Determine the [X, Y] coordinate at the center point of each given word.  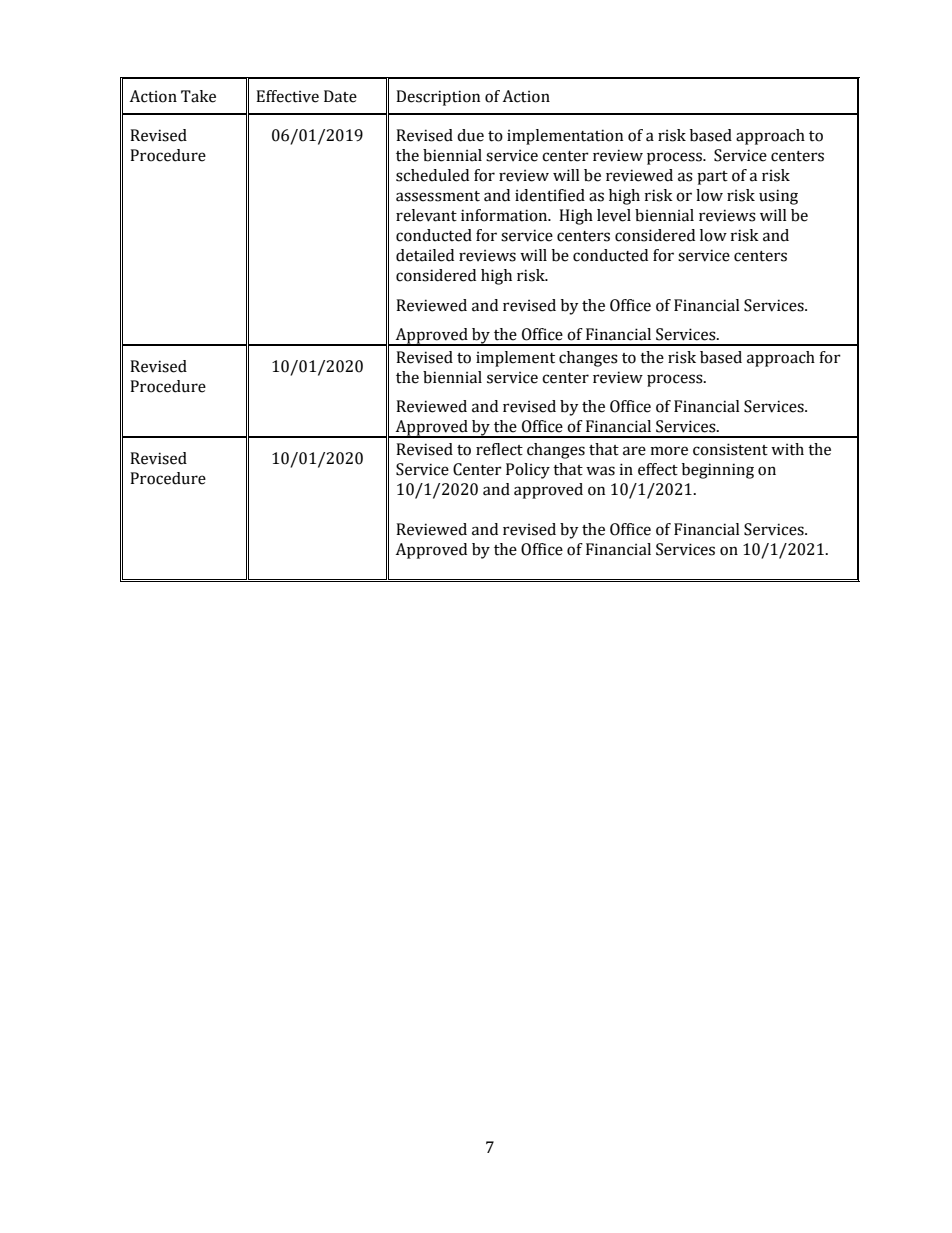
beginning [718, 471]
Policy [528, 471]
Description [438, 98]
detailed [425, 255]
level [614, 215]
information [505, 215]
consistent [730, 449]
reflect [499, 449]
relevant [426, 215]
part [712, 178]
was [600, 471]
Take [198, 96]
